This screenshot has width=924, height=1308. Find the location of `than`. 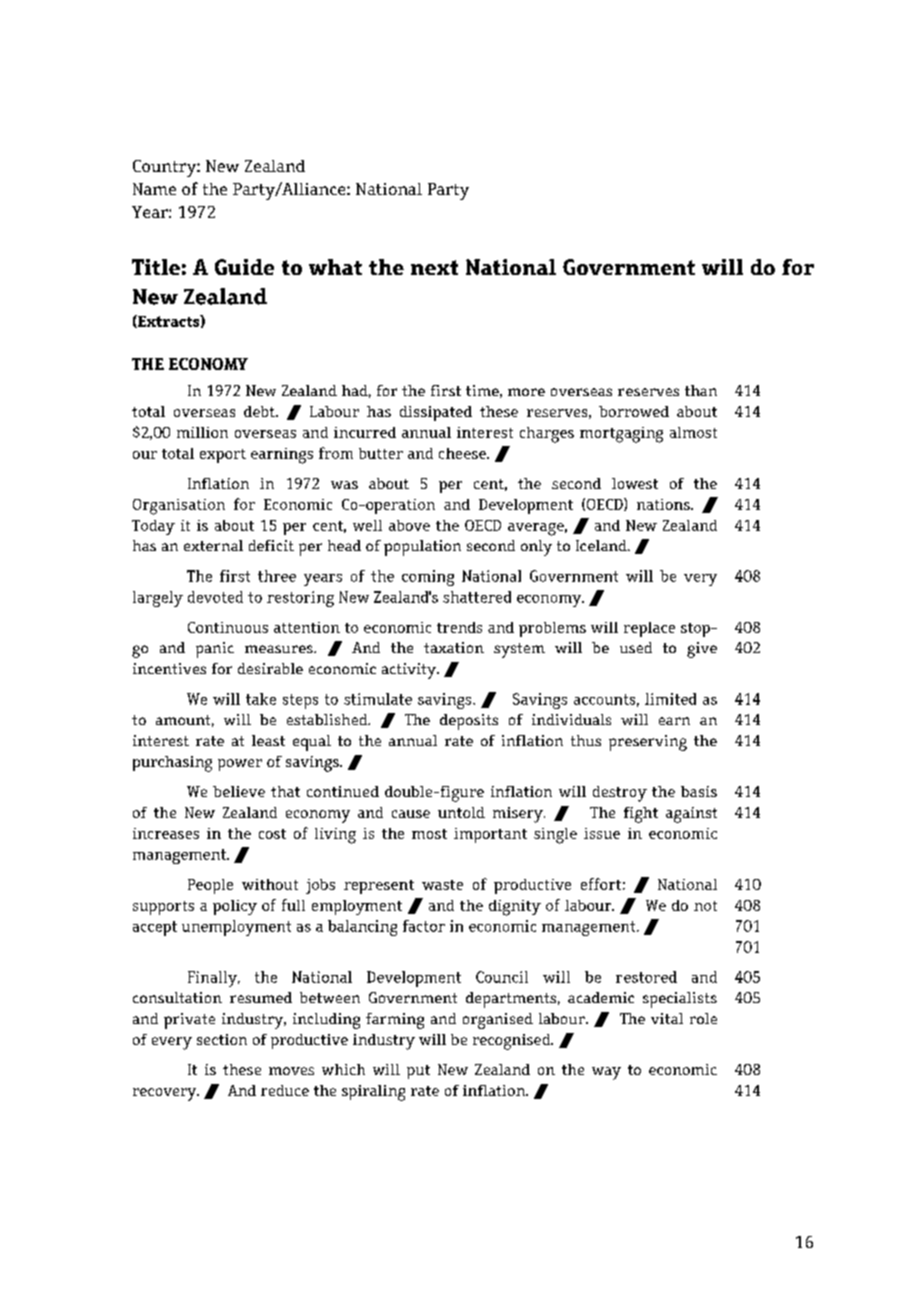

than is located at coordinates (701, 390).
